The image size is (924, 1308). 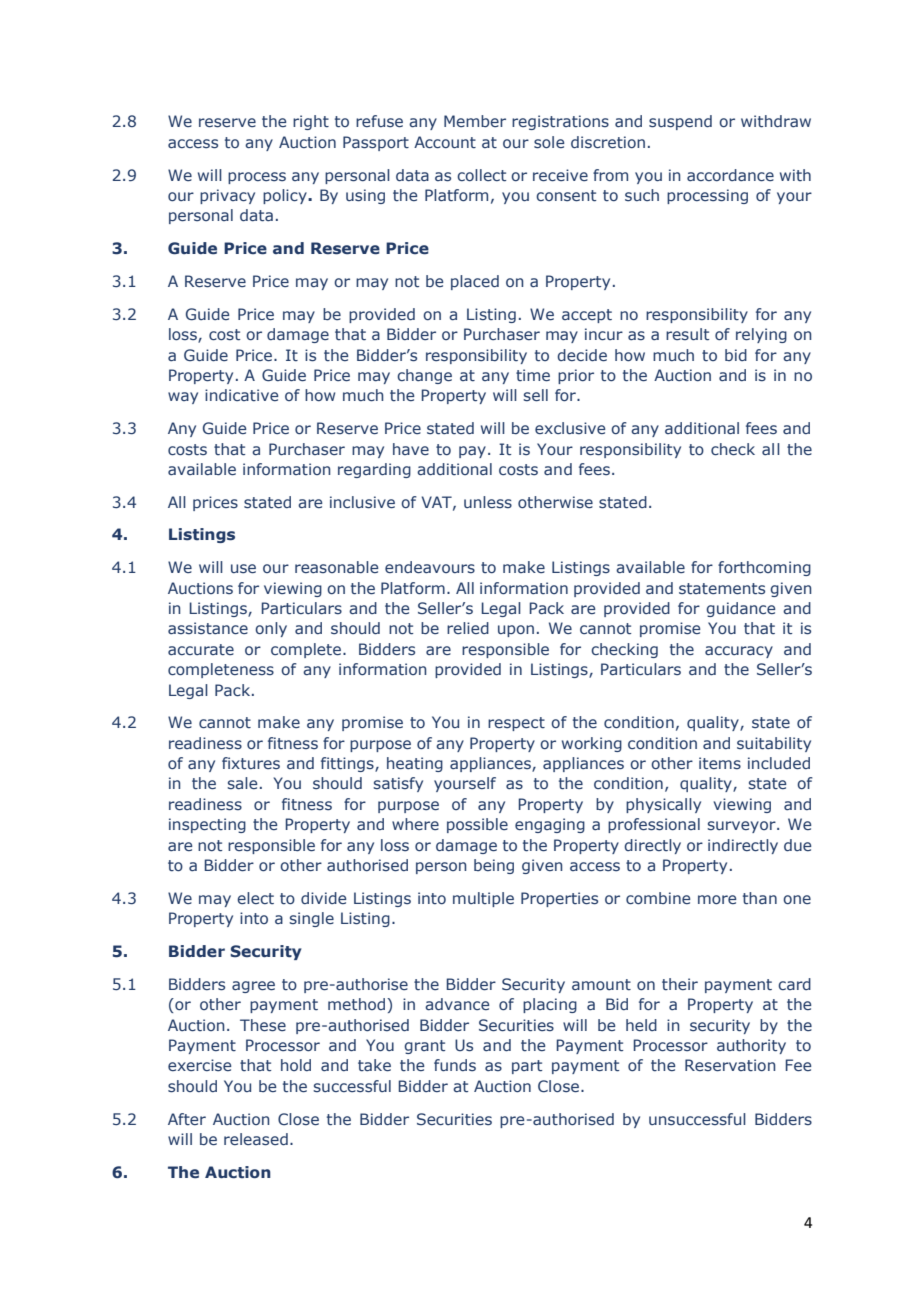 What do you see at coordinates (730, 1065) in the image?
I see `Reservation` at bounding box center [730, 1065].
